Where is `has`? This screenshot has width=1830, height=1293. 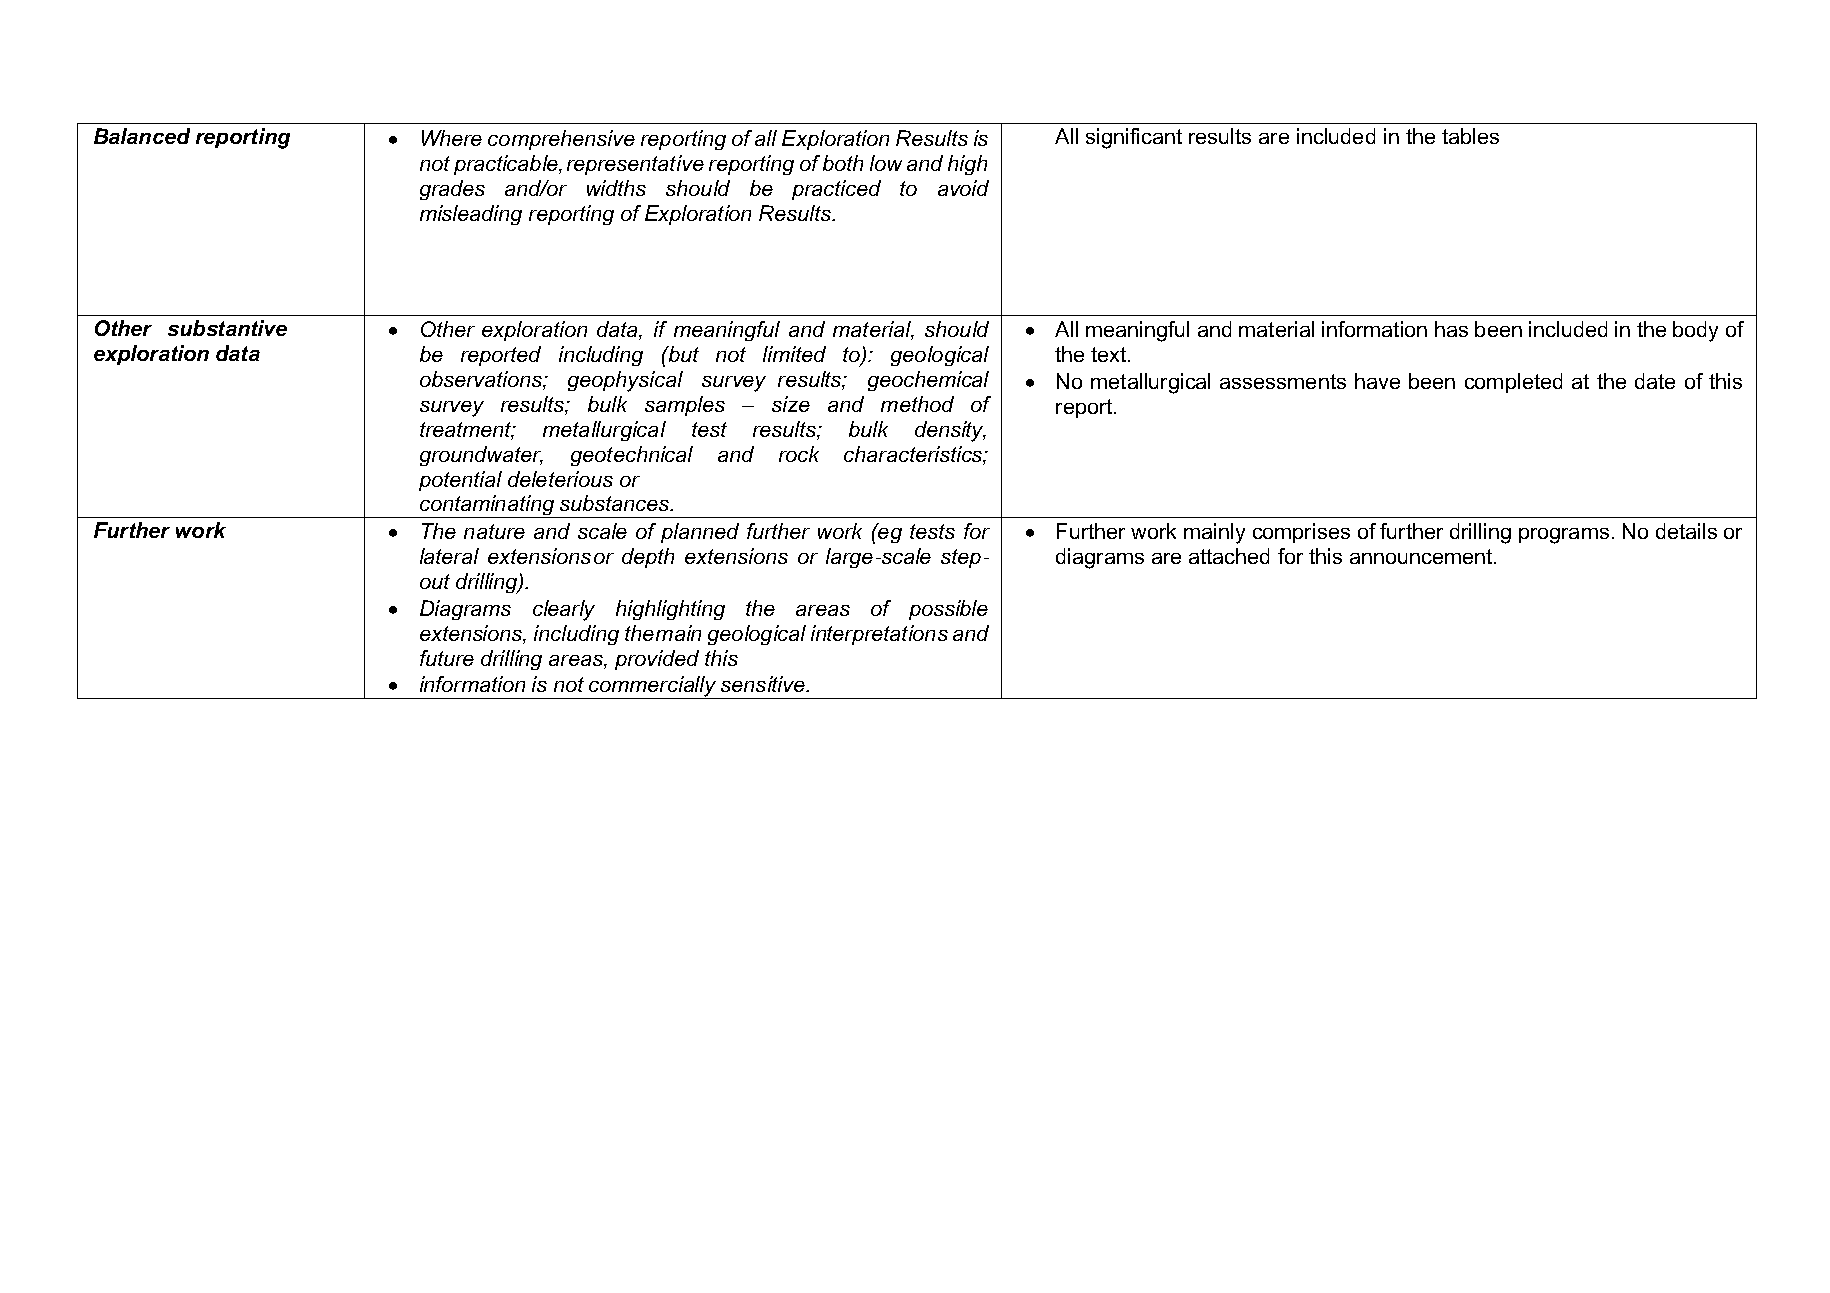 has is located at coordinates (1451, 329).
